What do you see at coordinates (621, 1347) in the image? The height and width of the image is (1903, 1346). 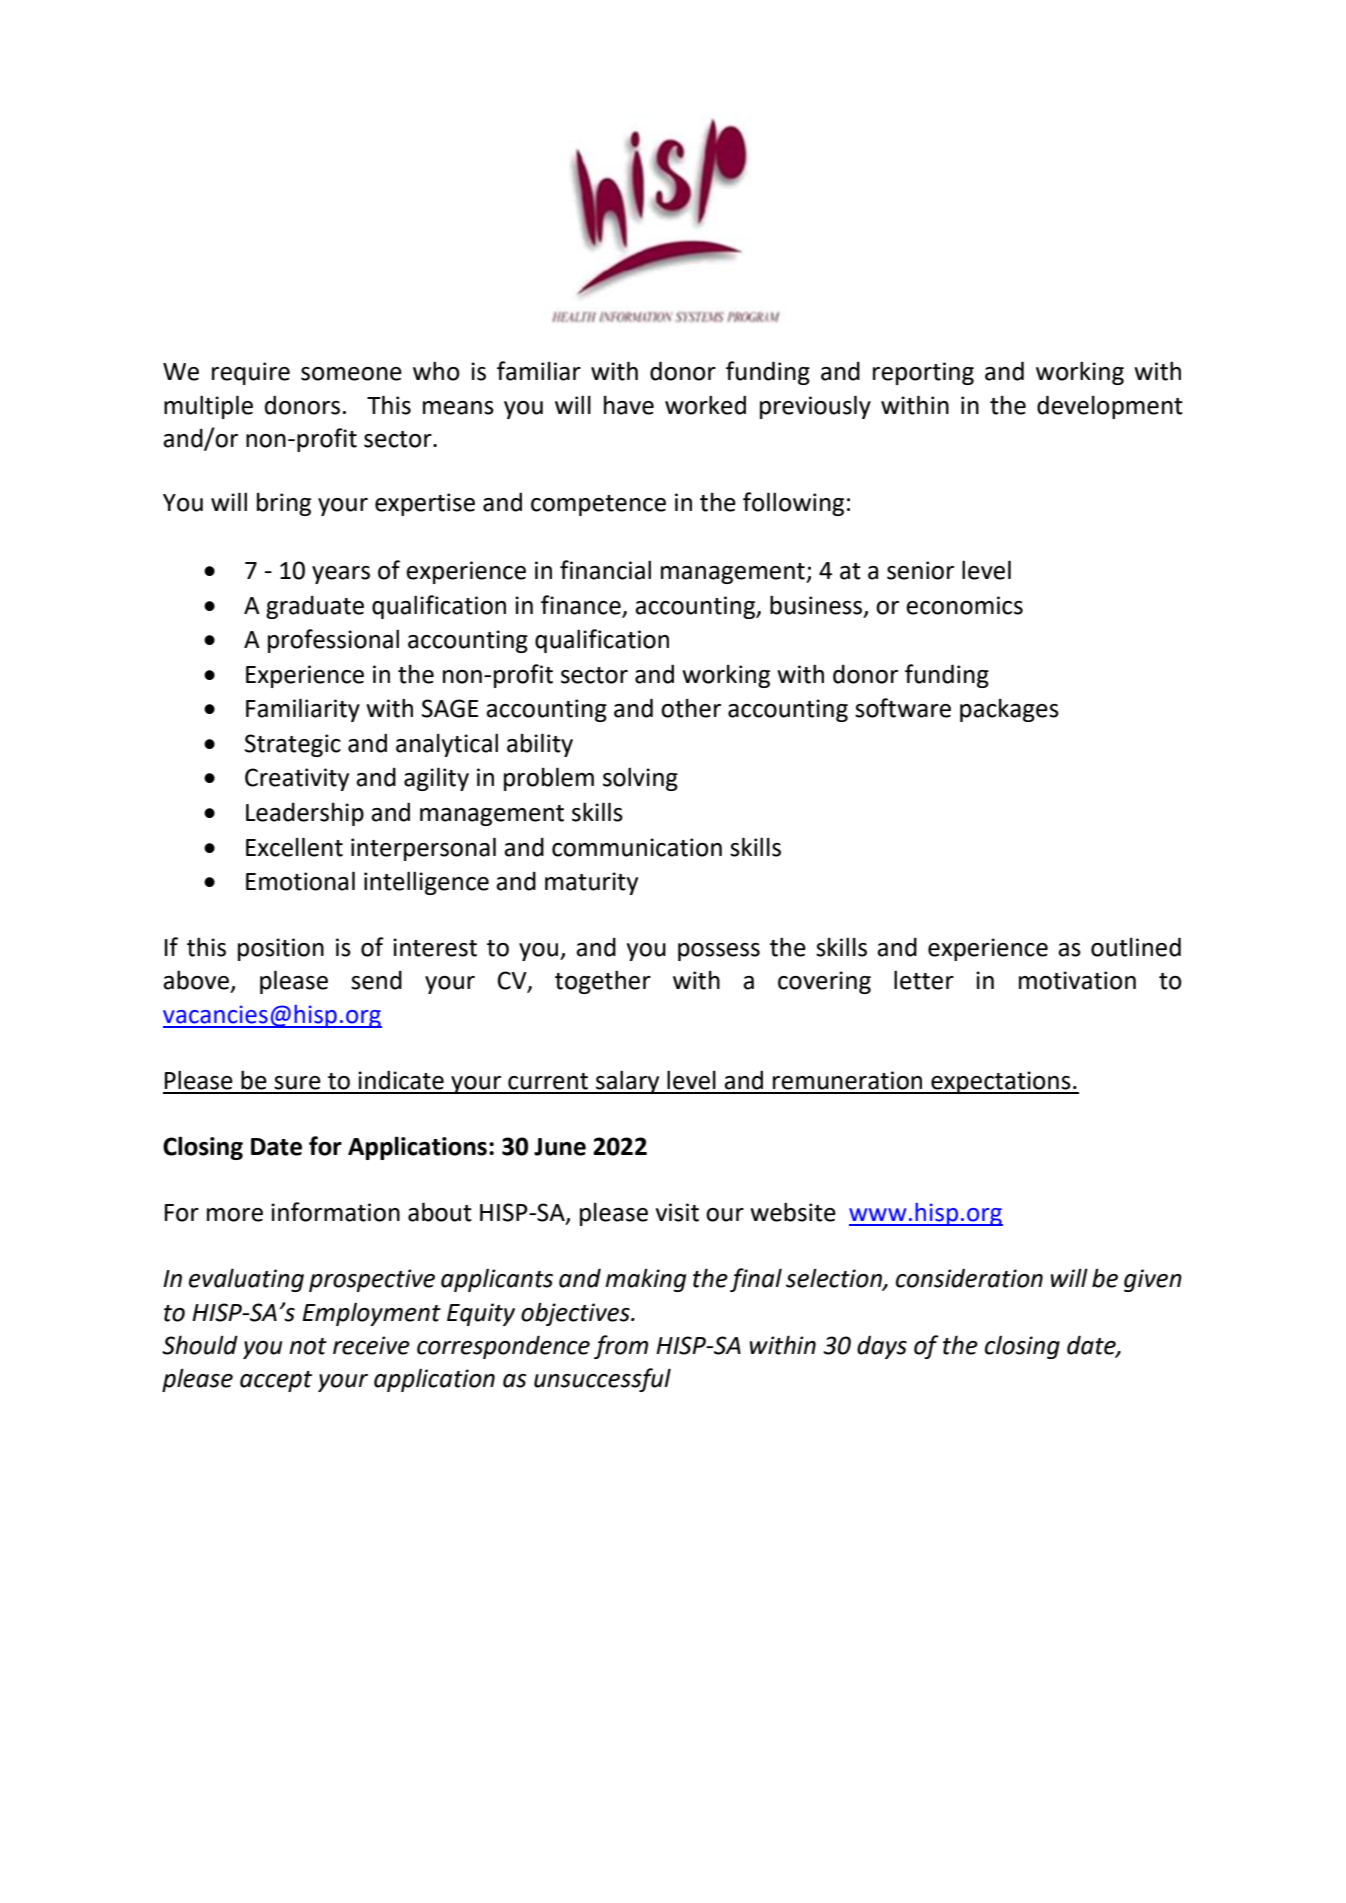 I see `from` at bounding box center [621, 1347].
